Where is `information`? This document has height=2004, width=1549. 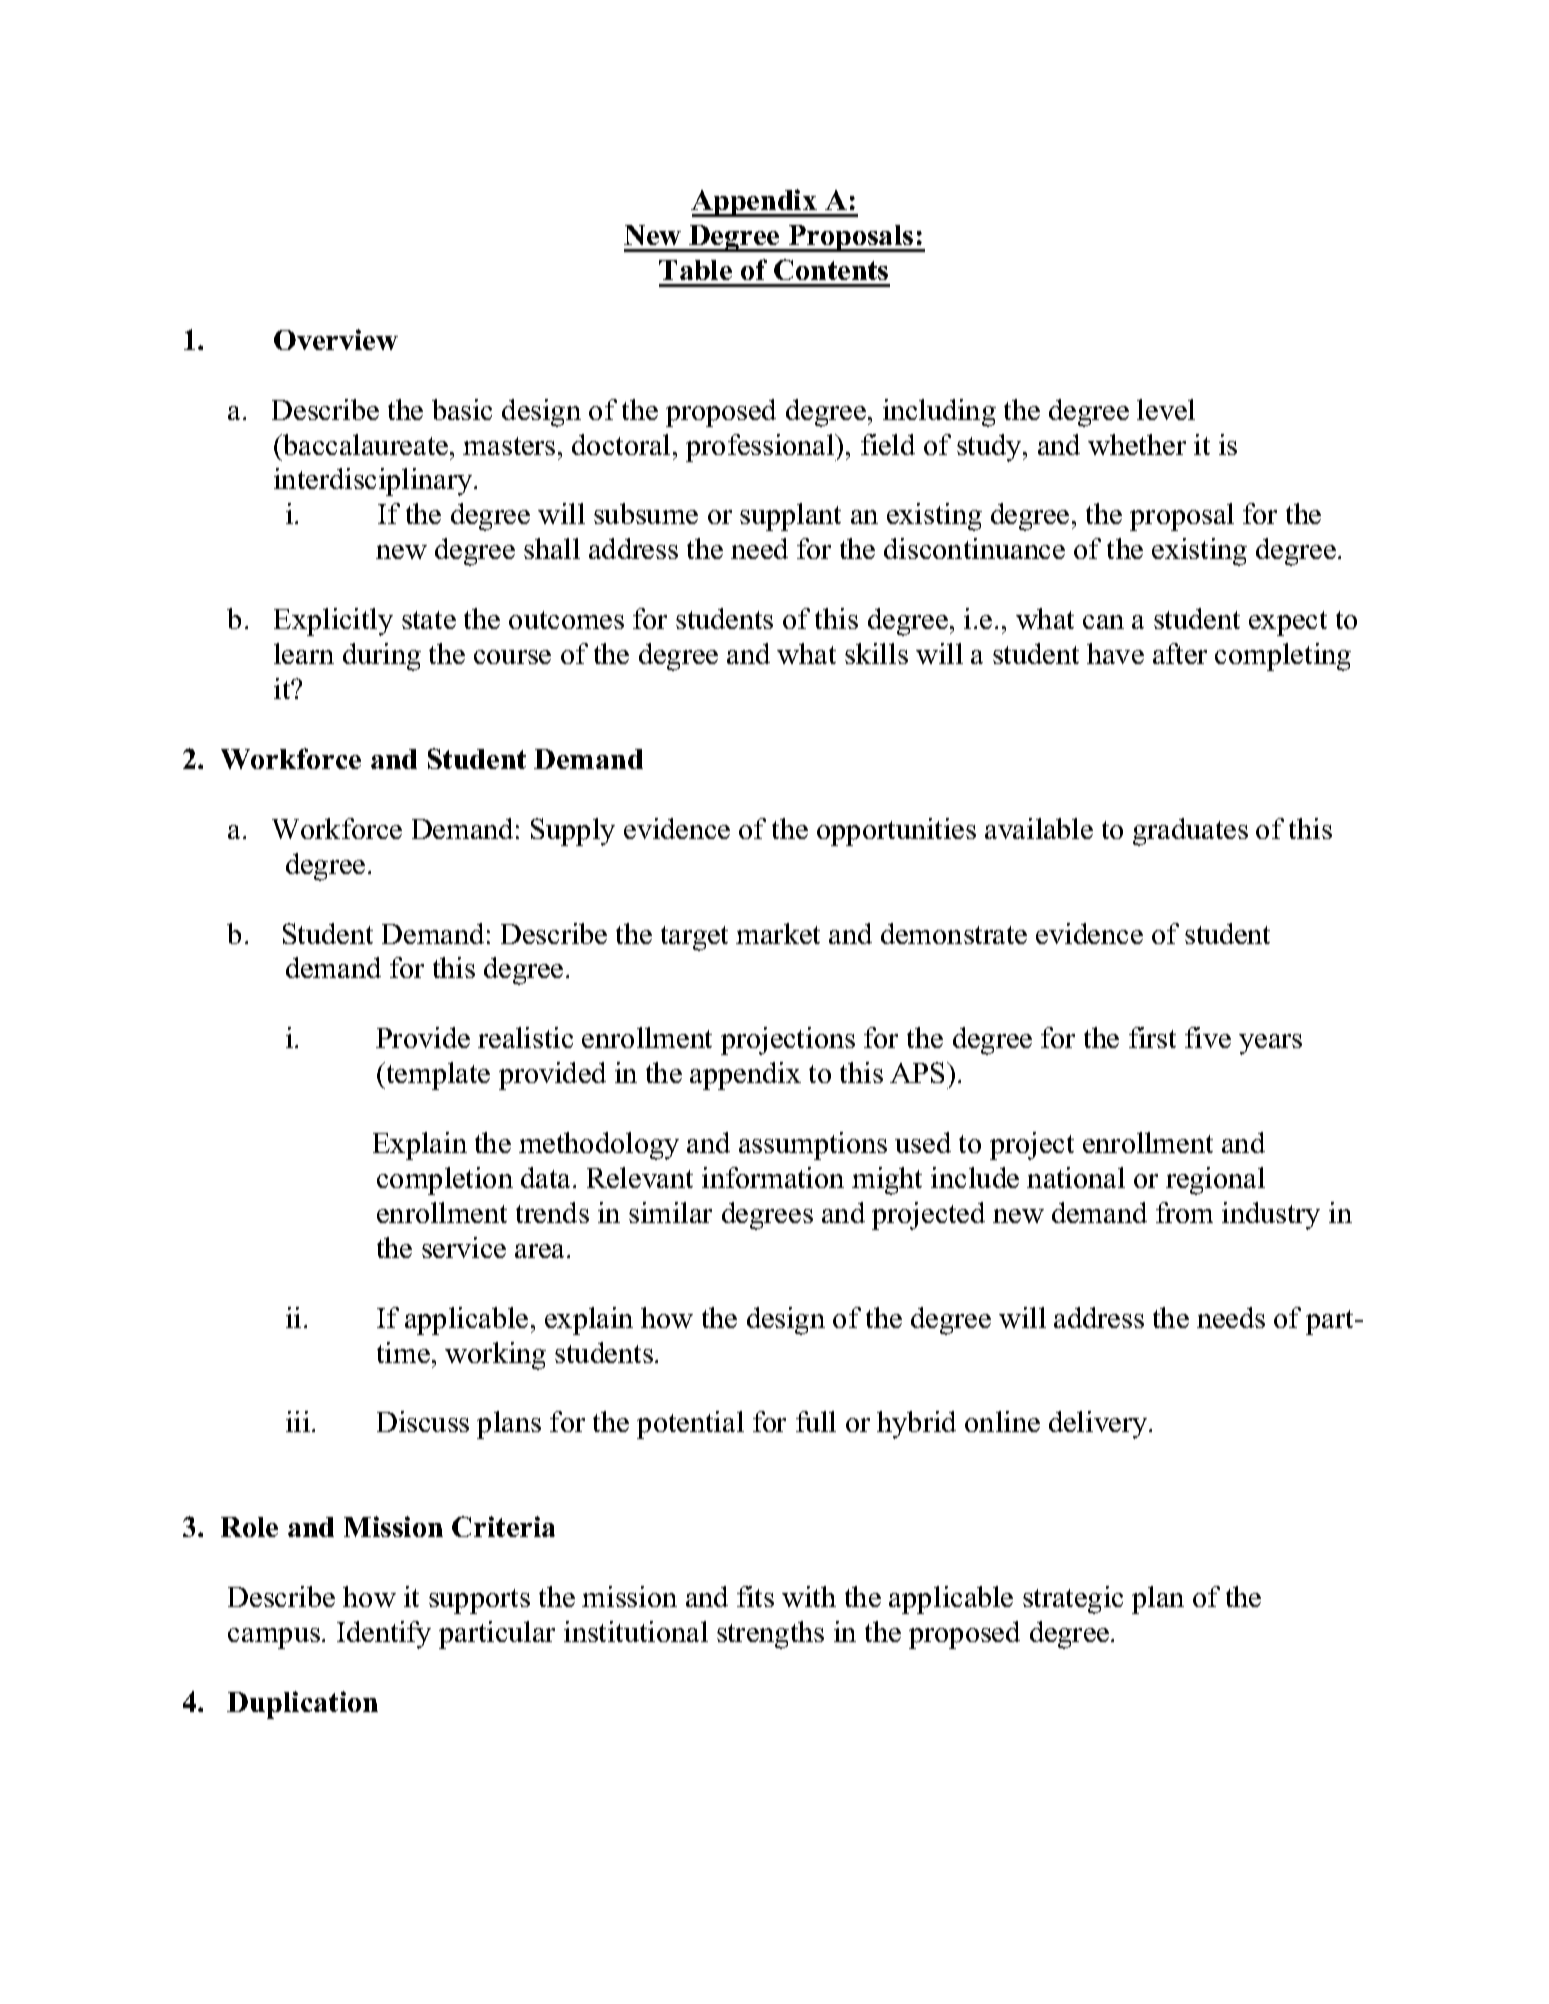
information is located at coordinates (773, 1177).
